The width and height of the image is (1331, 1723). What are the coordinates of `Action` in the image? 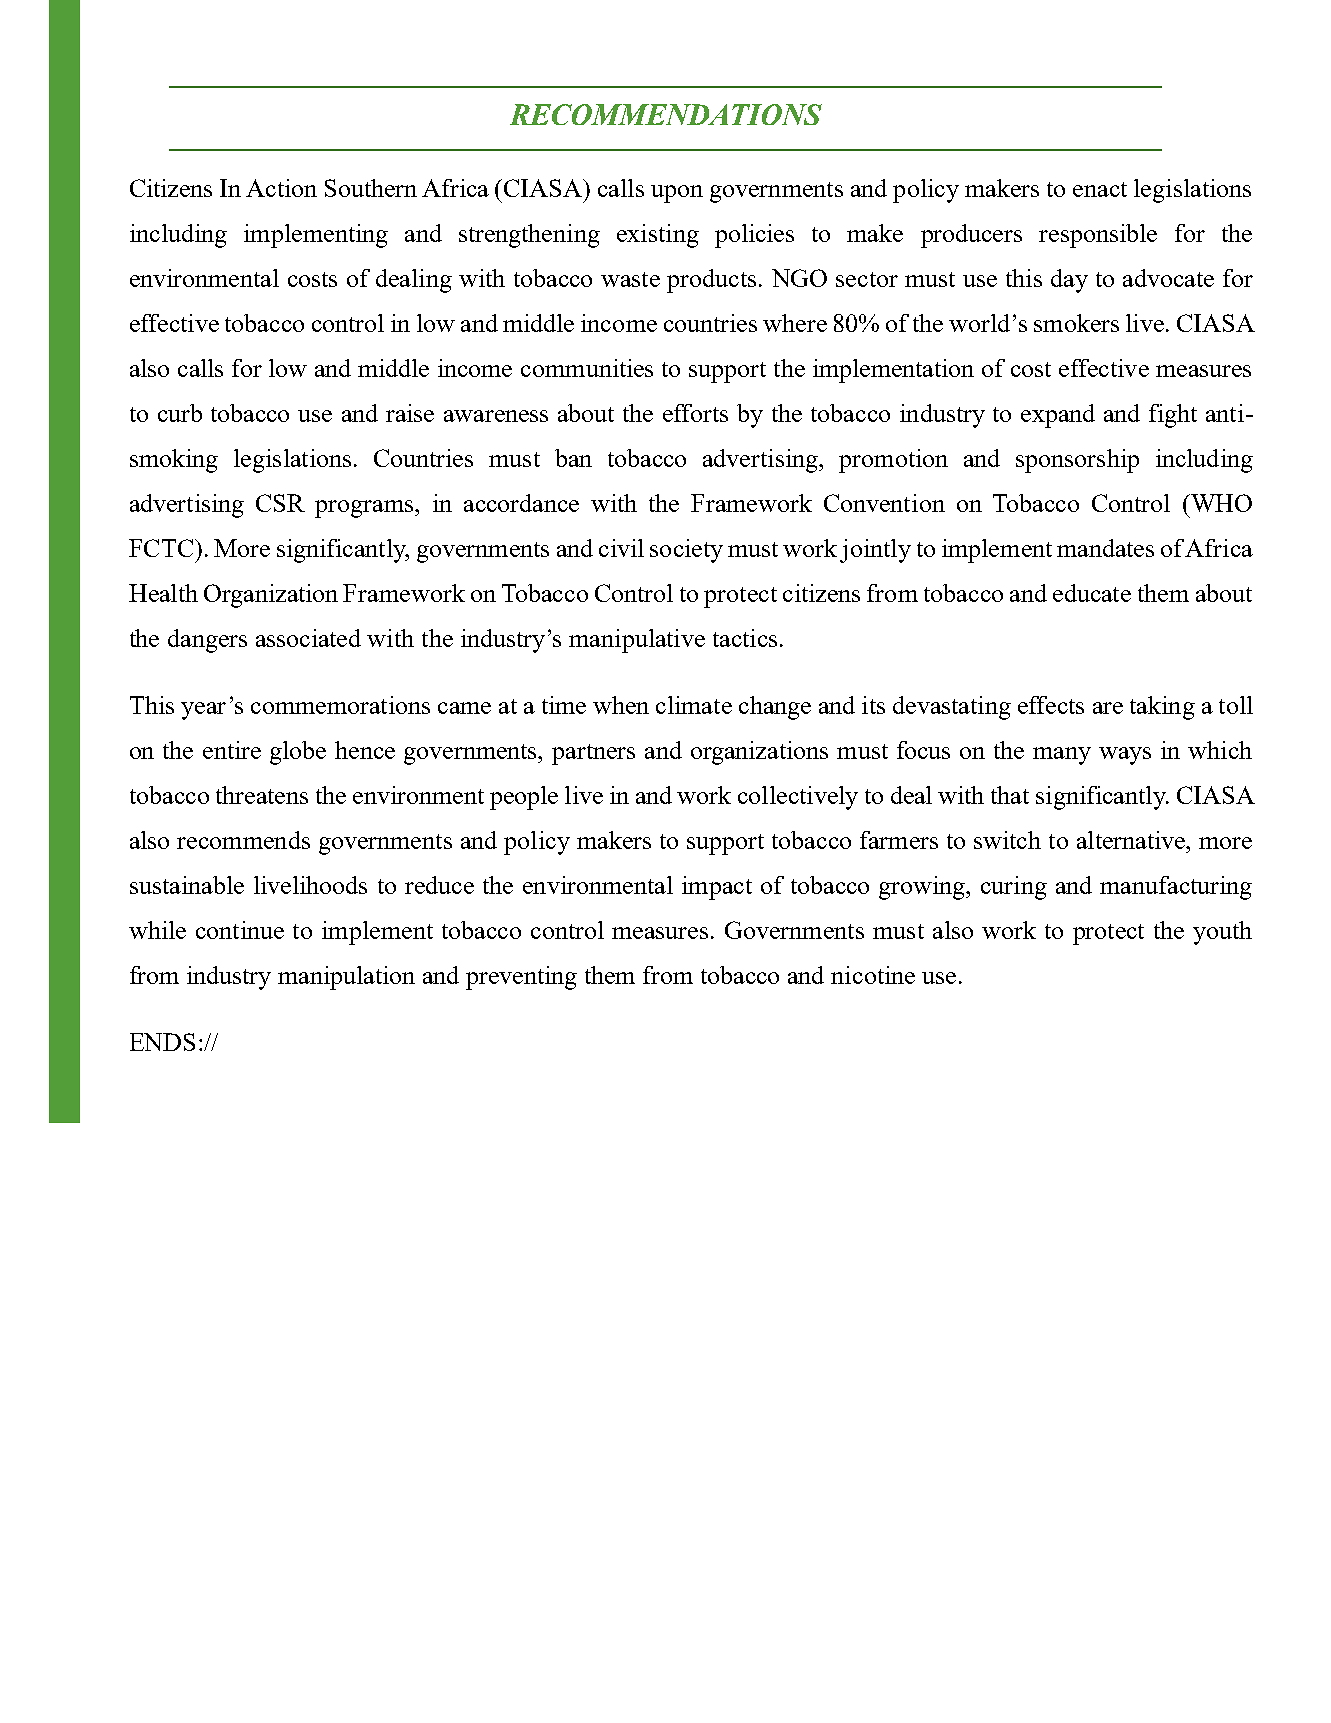 It's located at (281, 188).
